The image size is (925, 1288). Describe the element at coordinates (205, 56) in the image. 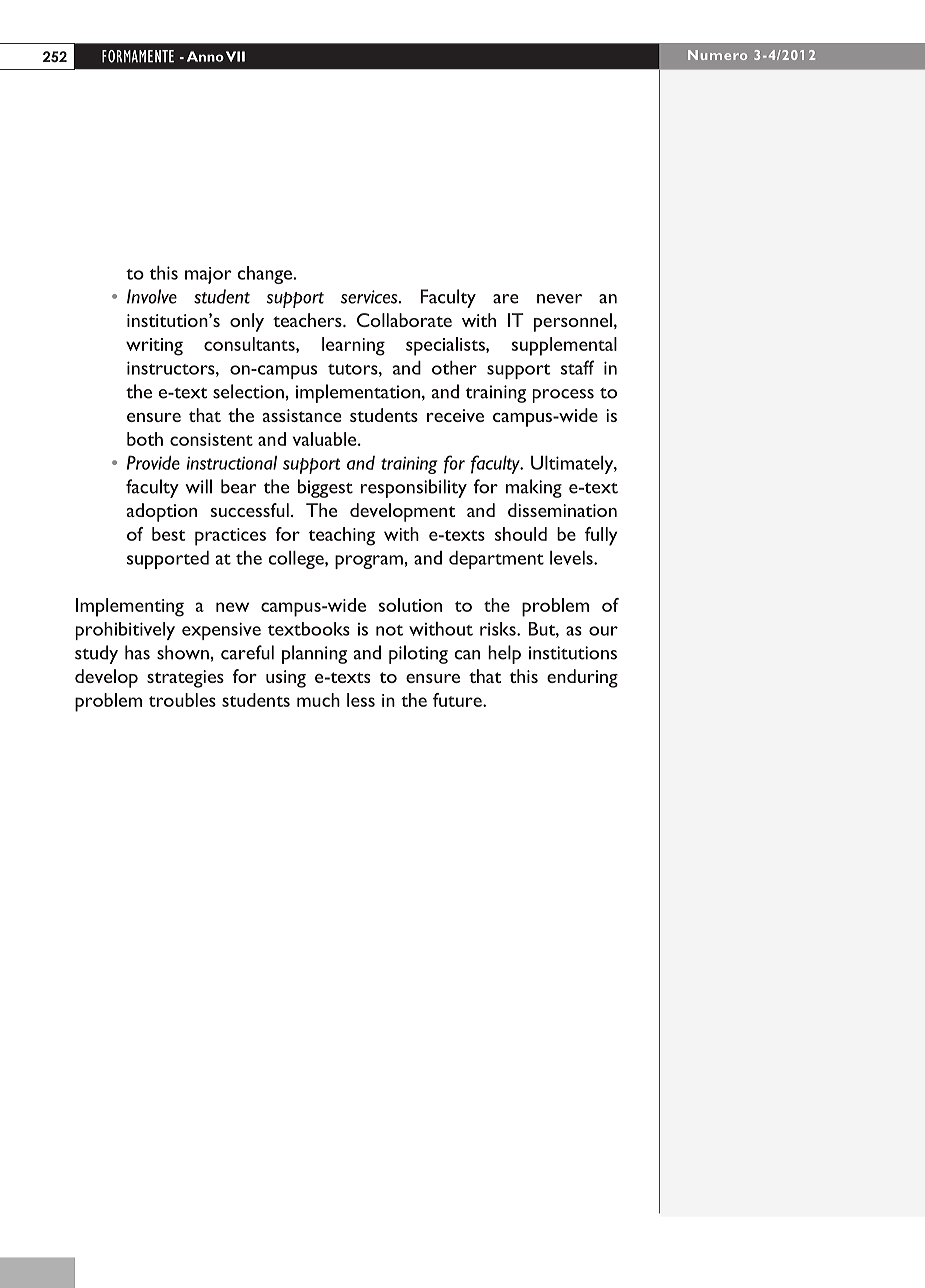

I see `Anno` at that location.
